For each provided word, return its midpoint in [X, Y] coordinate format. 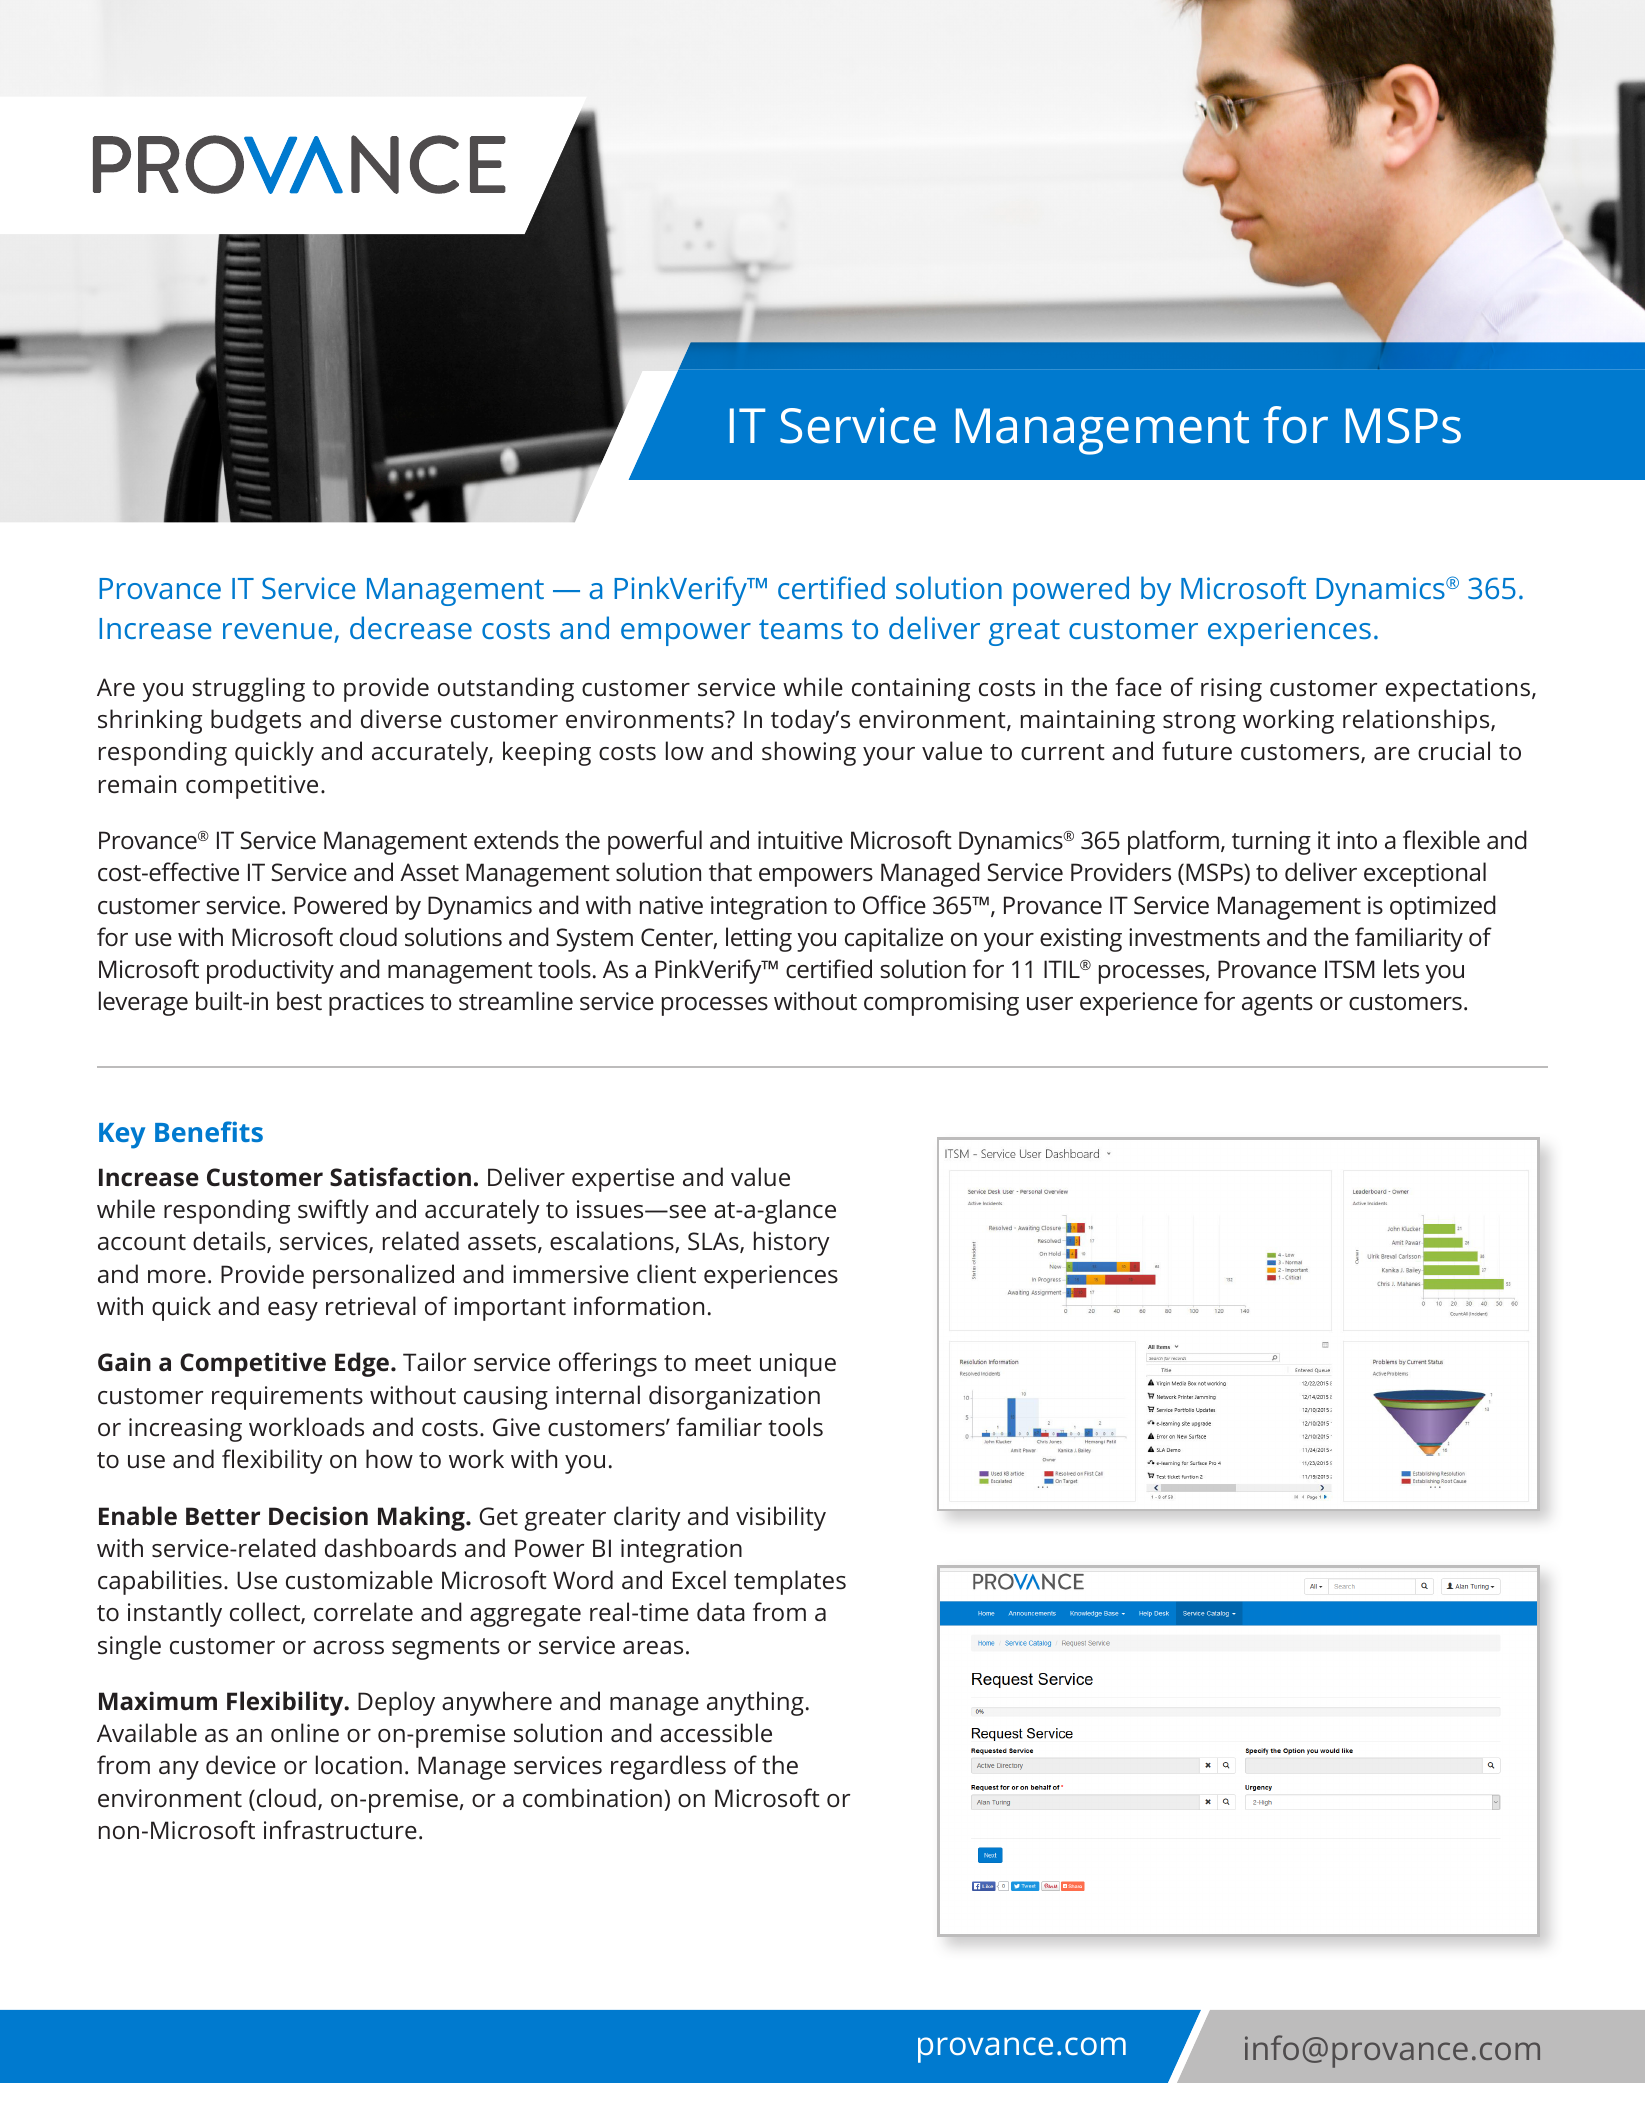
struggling [249, 689]
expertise [623, 1180]
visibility [781, 1518]
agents [1277, 1005]
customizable [359, 1580]
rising [1231, 690]
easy [293, 1311]
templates [790, 1582]
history [792, 1243]
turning [1271, 843]
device [241, 1765]
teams [801, 629]
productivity [270, 971]
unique [798, 1365]
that [730, 871]
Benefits [209, 1131]
